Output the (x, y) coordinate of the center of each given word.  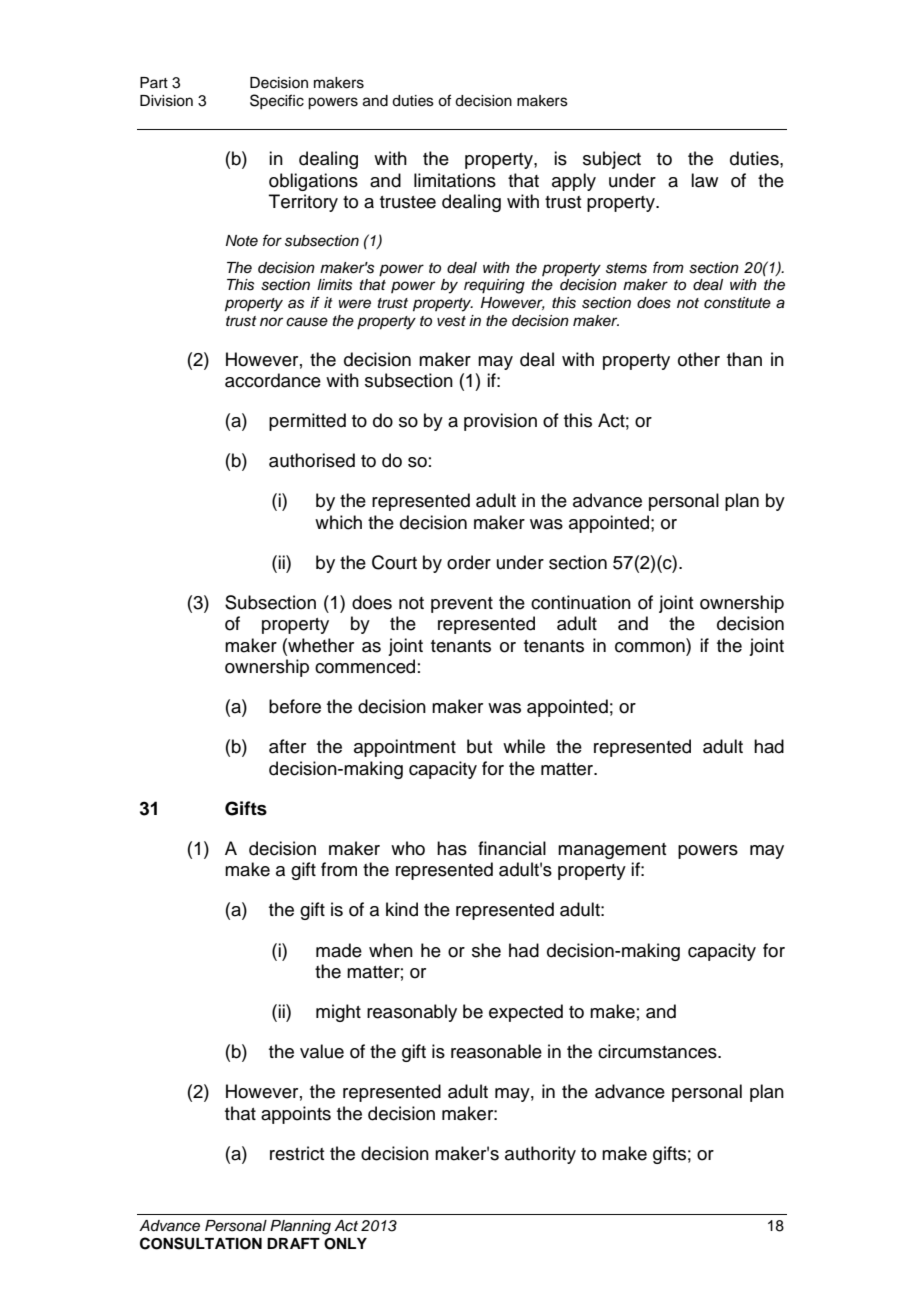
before (295, 706)
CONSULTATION (201, 1243)
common (651, 646)
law (704, 180)
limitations (455, 180)
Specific (277, 101)
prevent (462, 605)
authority (540, 1155)
